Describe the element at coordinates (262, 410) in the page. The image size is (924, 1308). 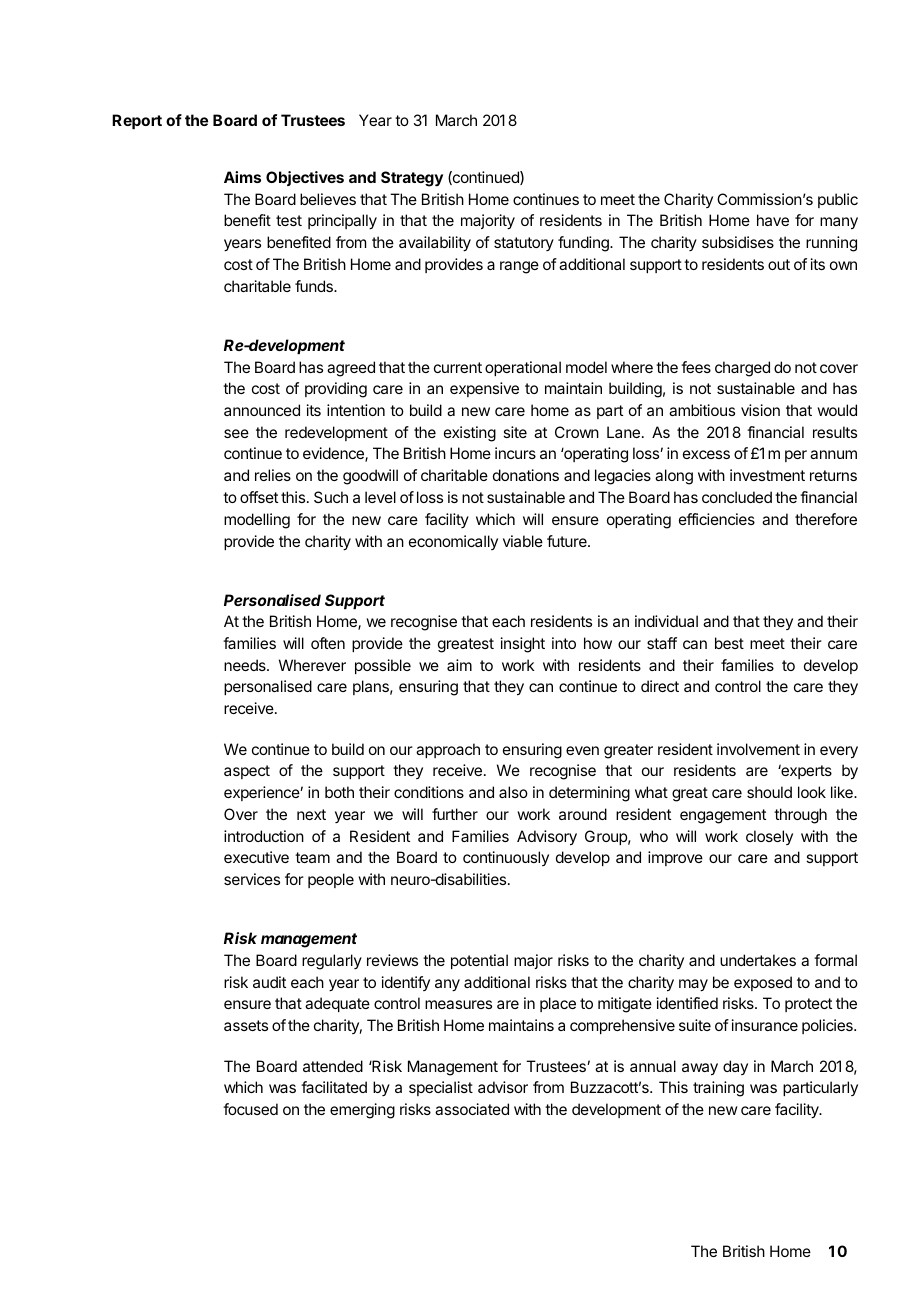
I see `announced` at that location.
